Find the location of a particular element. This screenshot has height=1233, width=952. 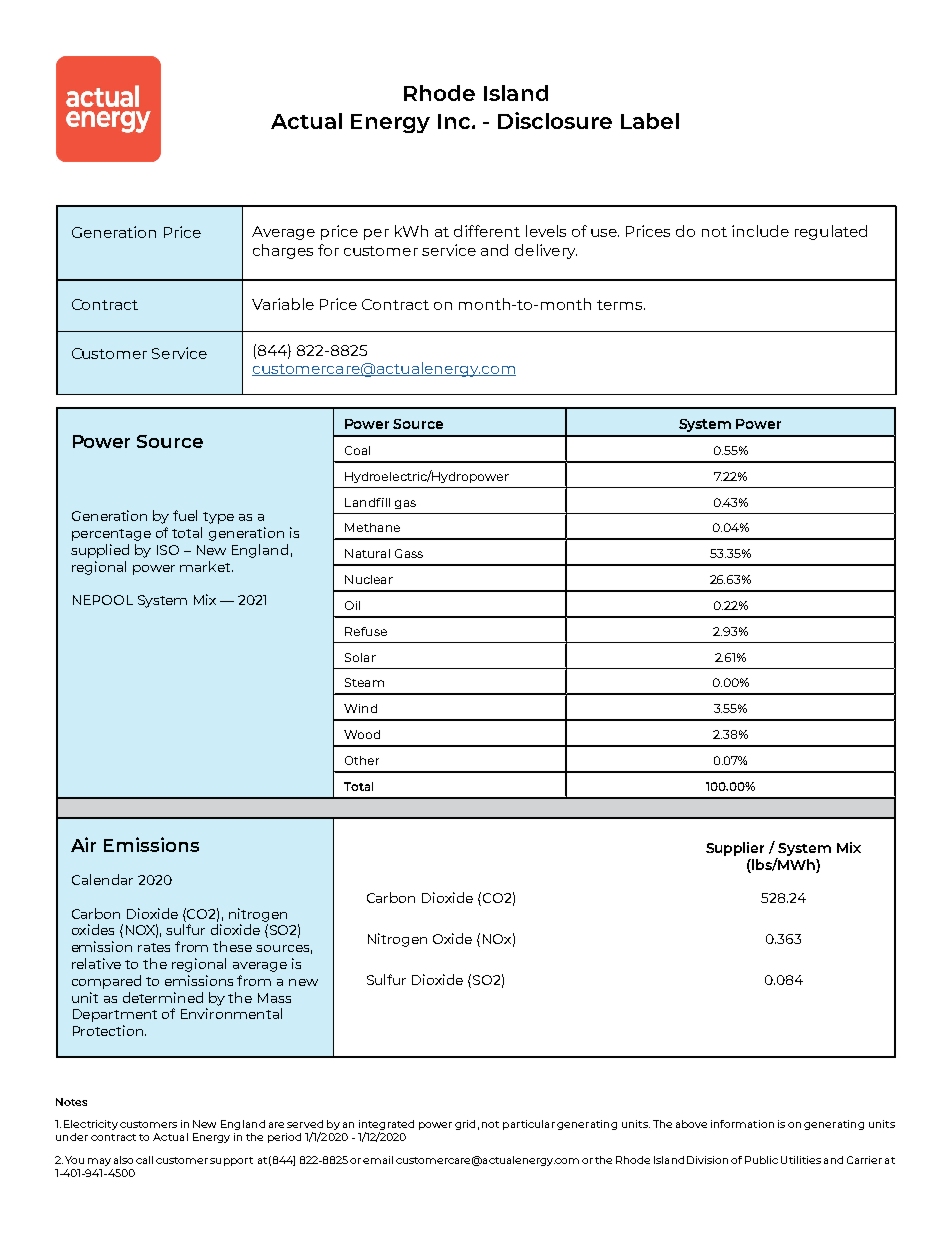

grid is located at coordinates (465, 1125).
